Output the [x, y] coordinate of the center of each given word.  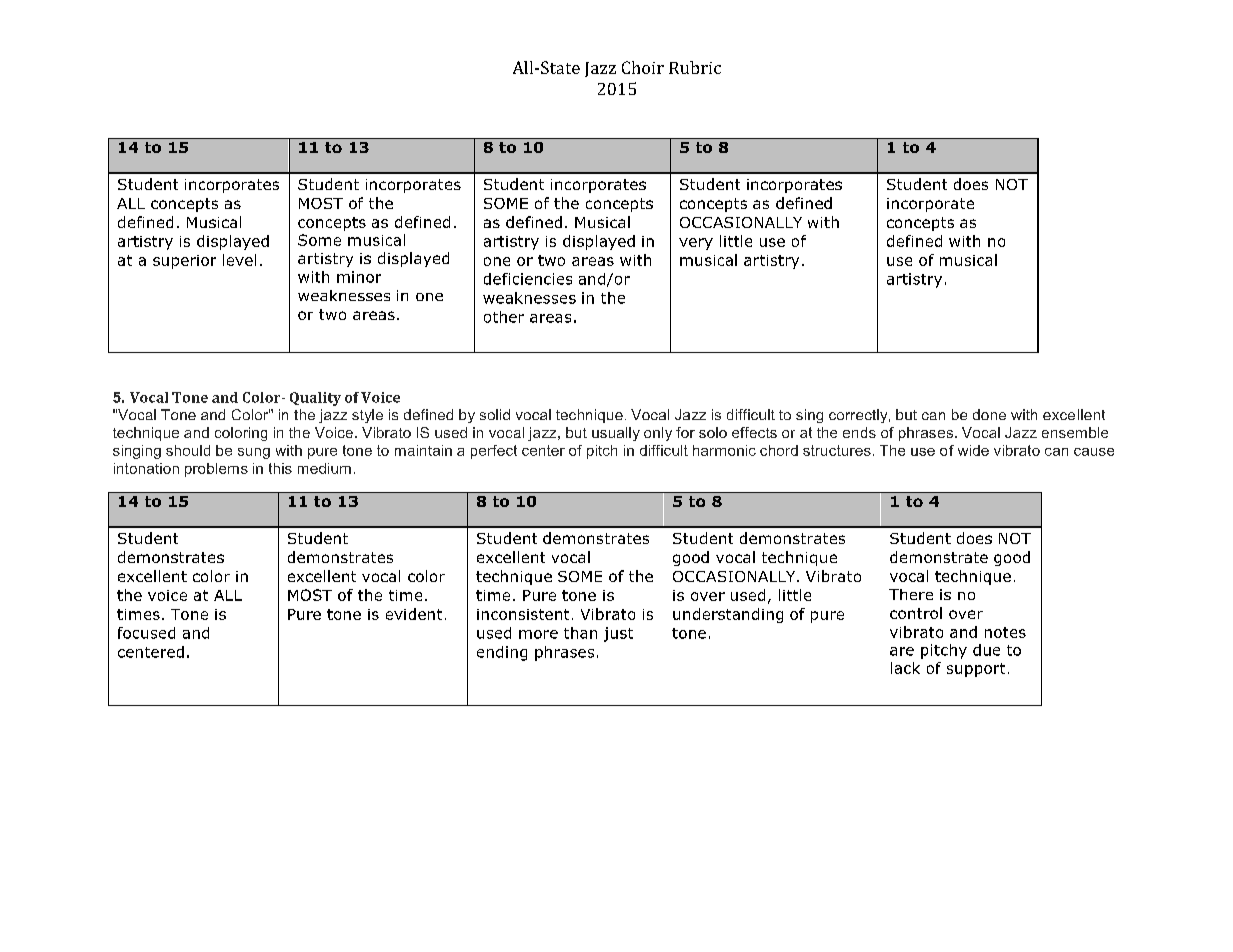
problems [216, 470]
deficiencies [528, 279]
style [367, 416]
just [618, 634]
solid [495, 414]
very [696, 244]
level [239, 260]
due [986, 650]
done [989, 414]
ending [502, 653]
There [911, 594]
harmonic [724, 450]
